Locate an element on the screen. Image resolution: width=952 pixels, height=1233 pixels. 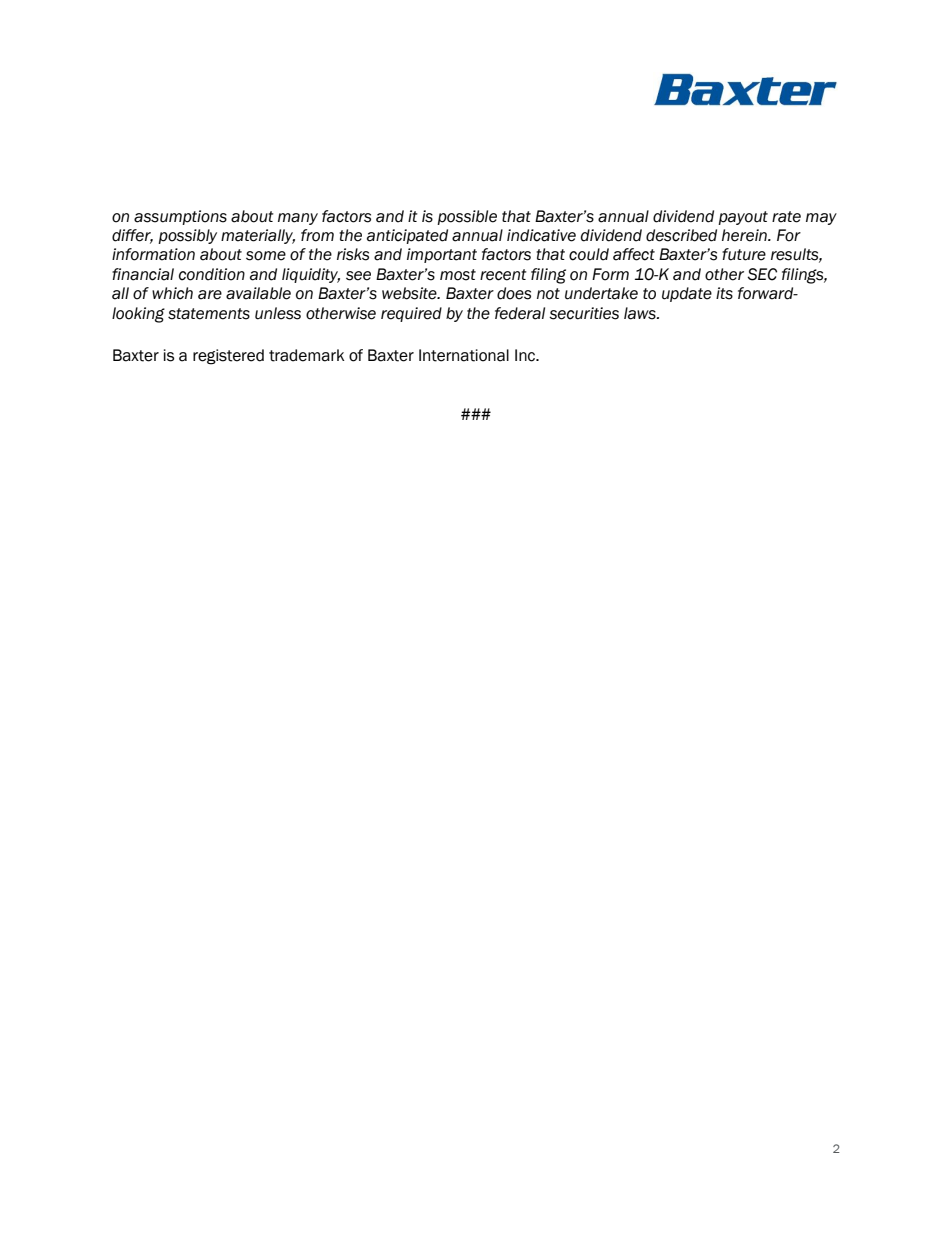
its is located at coordinates (724, 293).
